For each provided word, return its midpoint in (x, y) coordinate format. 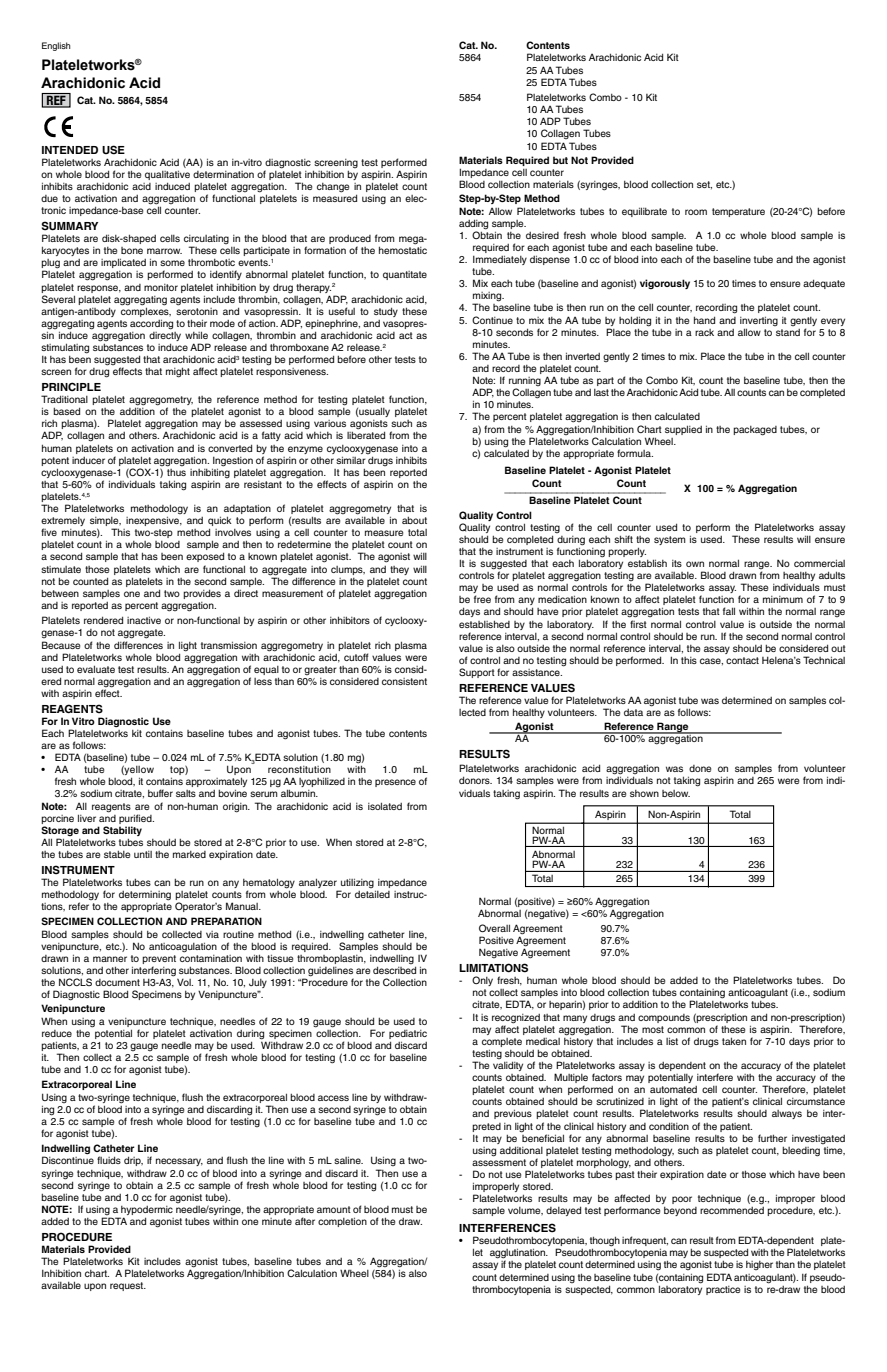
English (56, 46)
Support (477, 673)
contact (742, 660)
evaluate (96, 669)
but (560, 160)
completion (342, 1222)
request (128, 1286)
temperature (738, 212)
